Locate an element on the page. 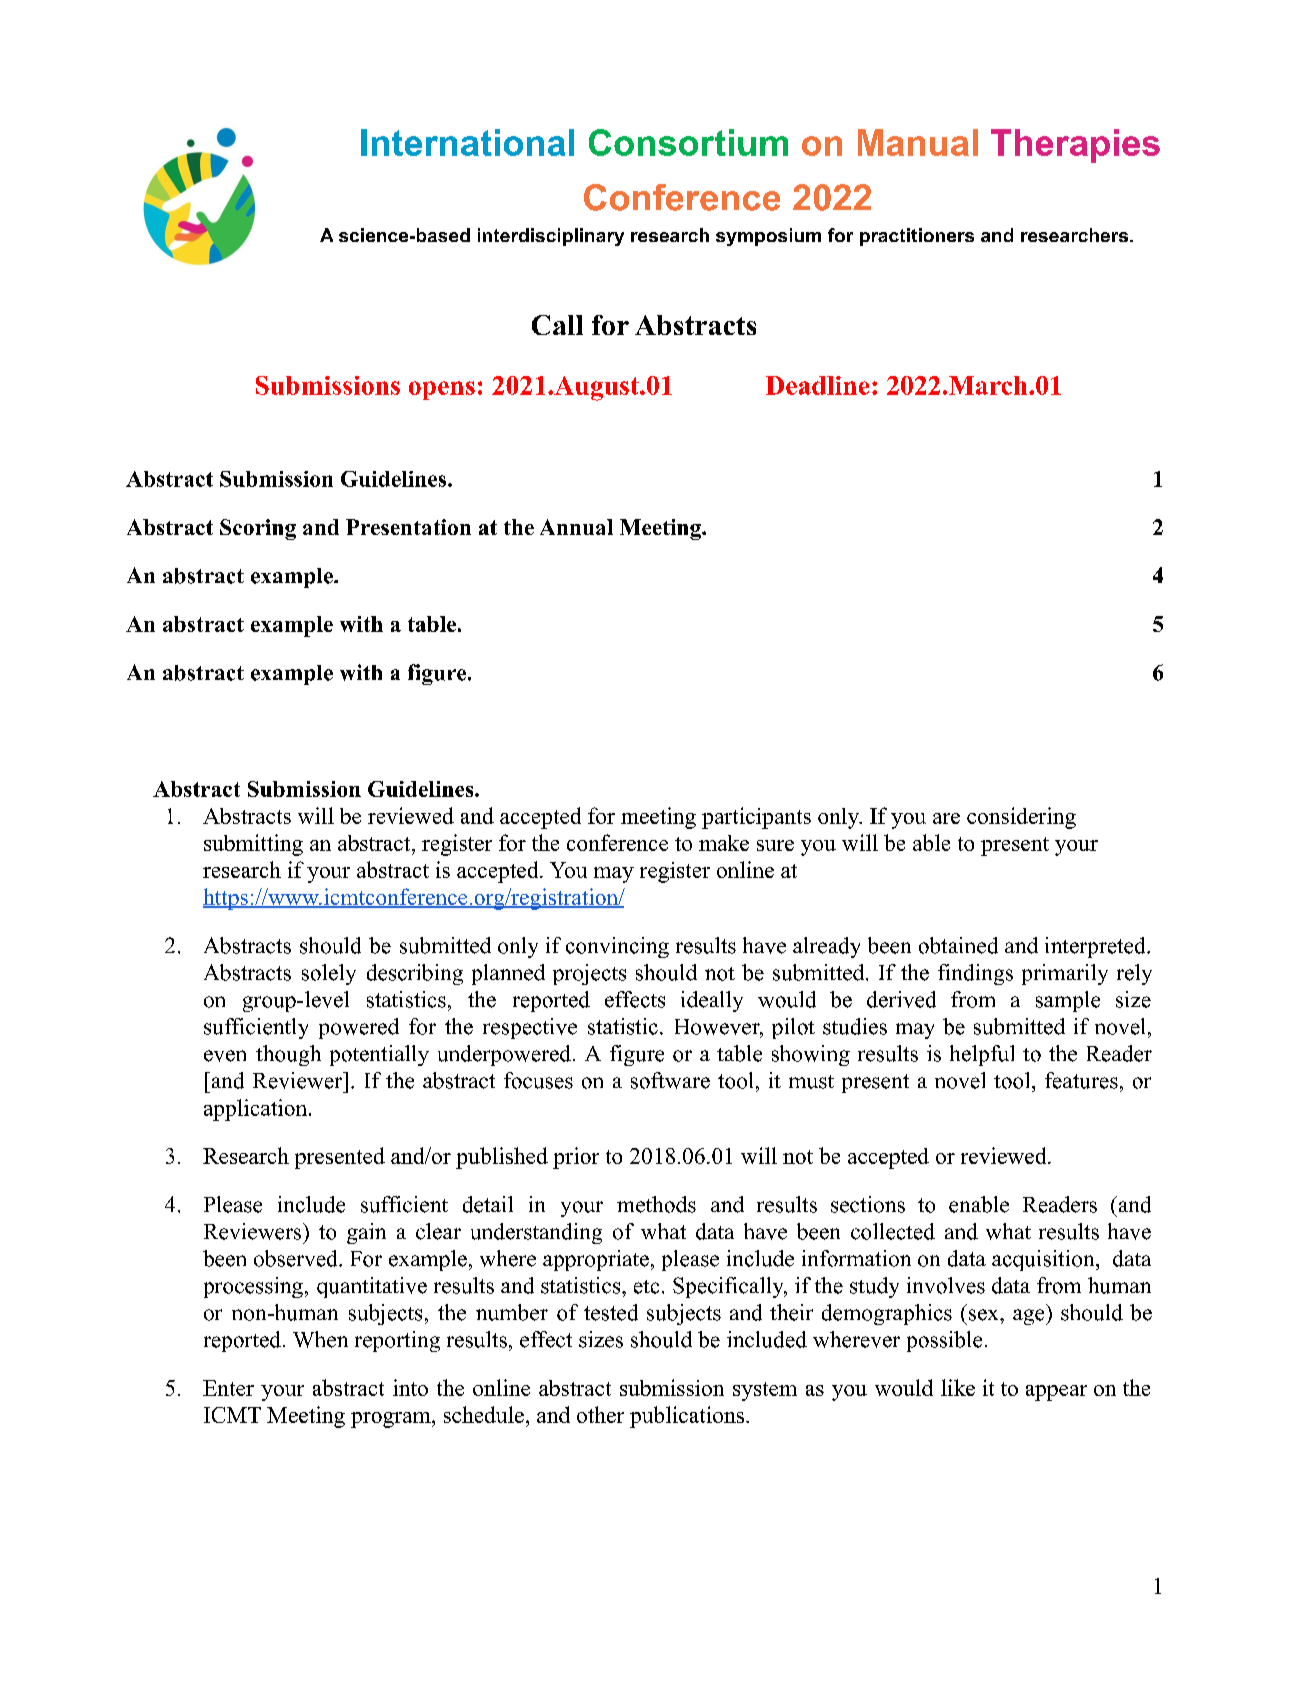  considering is located at coordinates (1021, 818).
